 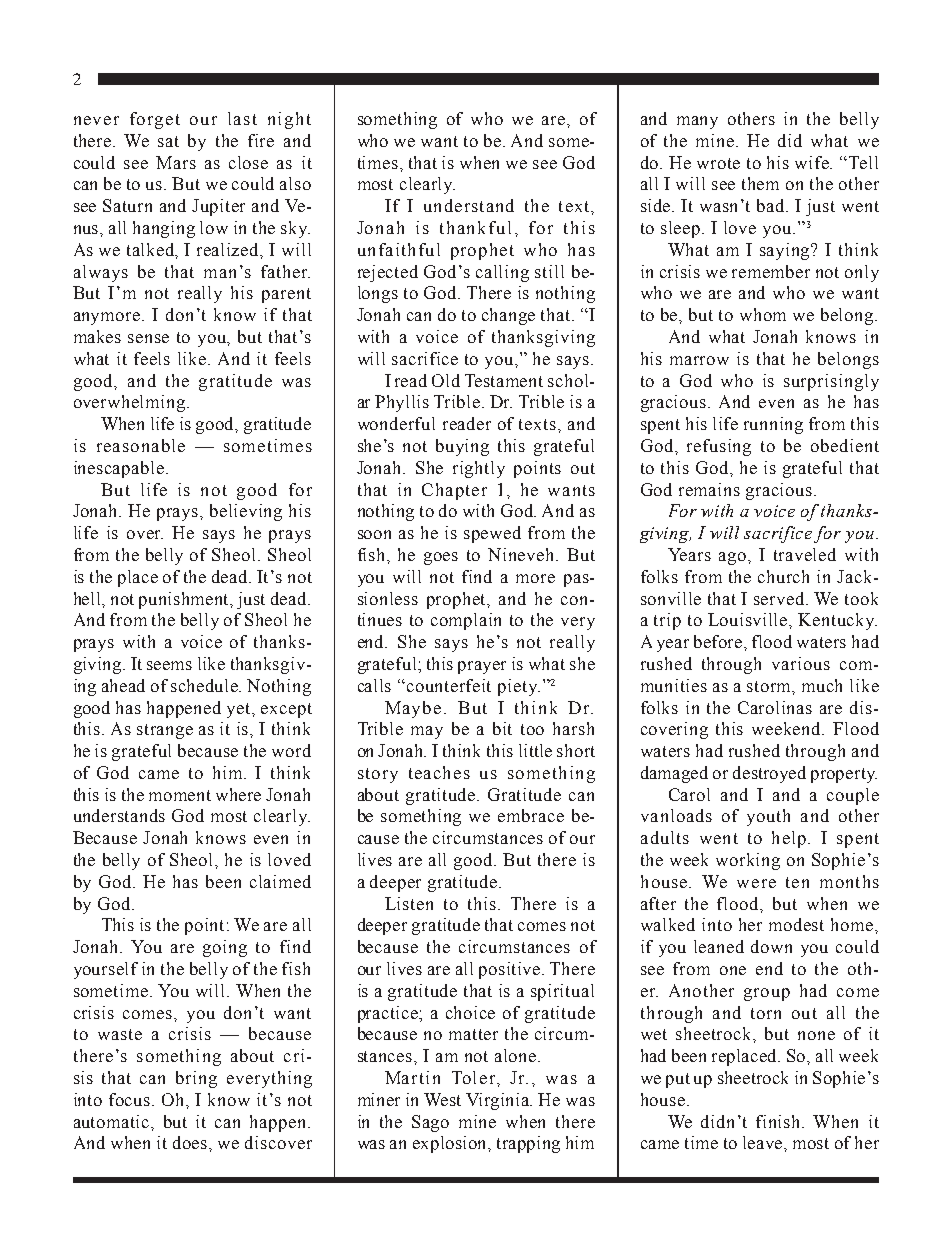 What do you see at coordinates (475, 227) in the screenshot?
I see `thankful` at bounding box center [475, 227].
